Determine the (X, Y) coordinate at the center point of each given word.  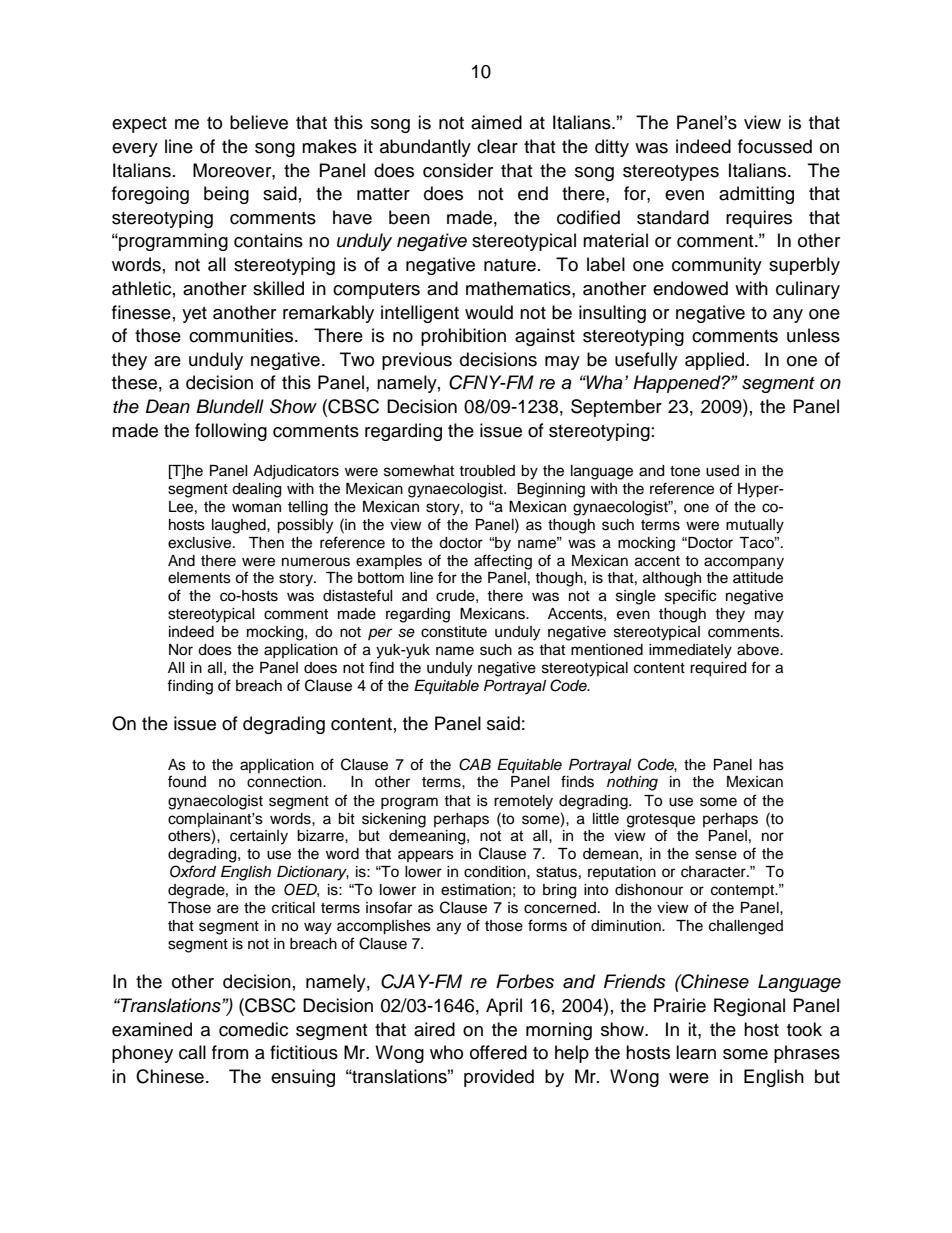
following (231, 432)
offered (498, 1052)
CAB (475, 764)
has (771, 765)
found (187, 781)
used (722, 471)
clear (497, 146)
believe (259, 122)
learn (696, 1052)
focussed (775, 146)
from (230, 1052)
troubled (487, 471)
